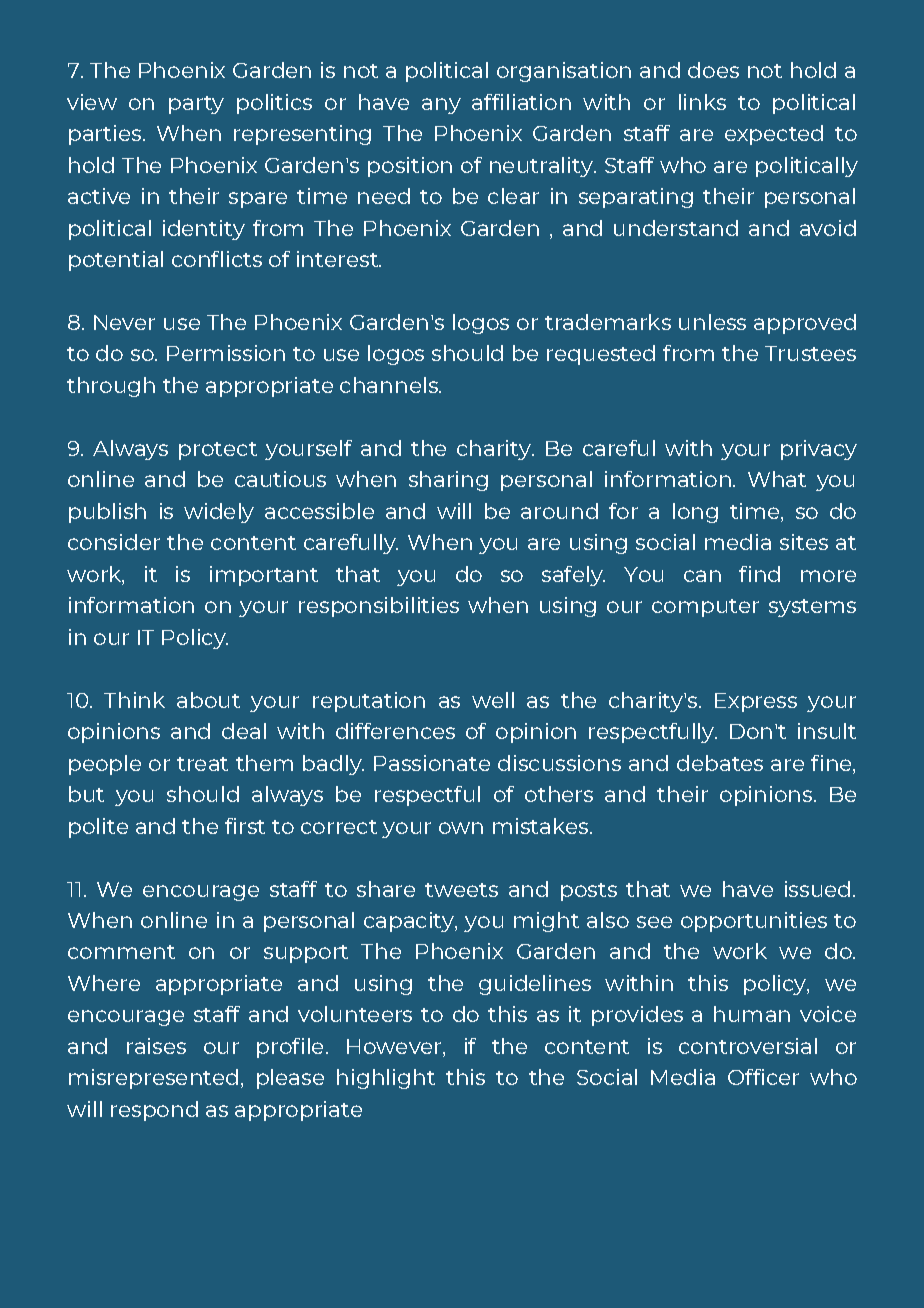  What do you see at coordinates (461, 828) in the screenshot?
I see `own` at bounding box center [461, 828].
